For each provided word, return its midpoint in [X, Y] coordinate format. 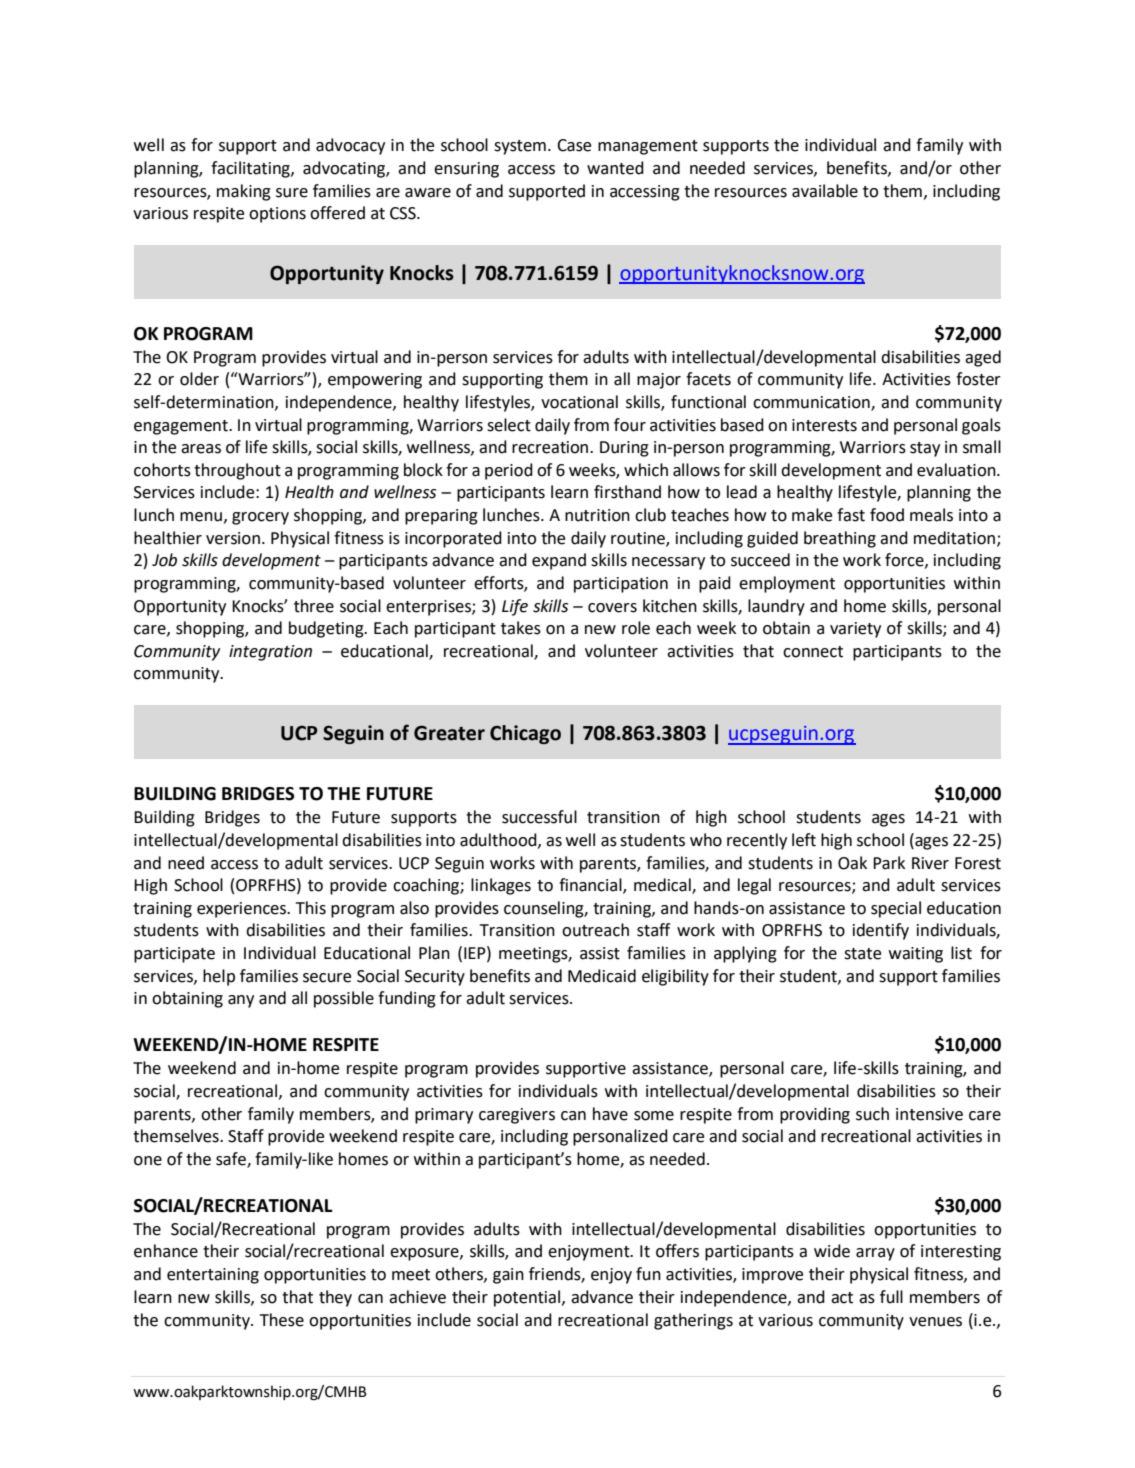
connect [813, 652]
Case [574, 145]
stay [925, 449]
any [241, 1001]
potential [527, 1298]
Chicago [525, 734]
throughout [237, 471]
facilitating [251, 169]
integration [270, 653]
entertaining [213, 1276]
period [509, 471]
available [825, 191]
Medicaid [602, 976]
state [862, 954]
